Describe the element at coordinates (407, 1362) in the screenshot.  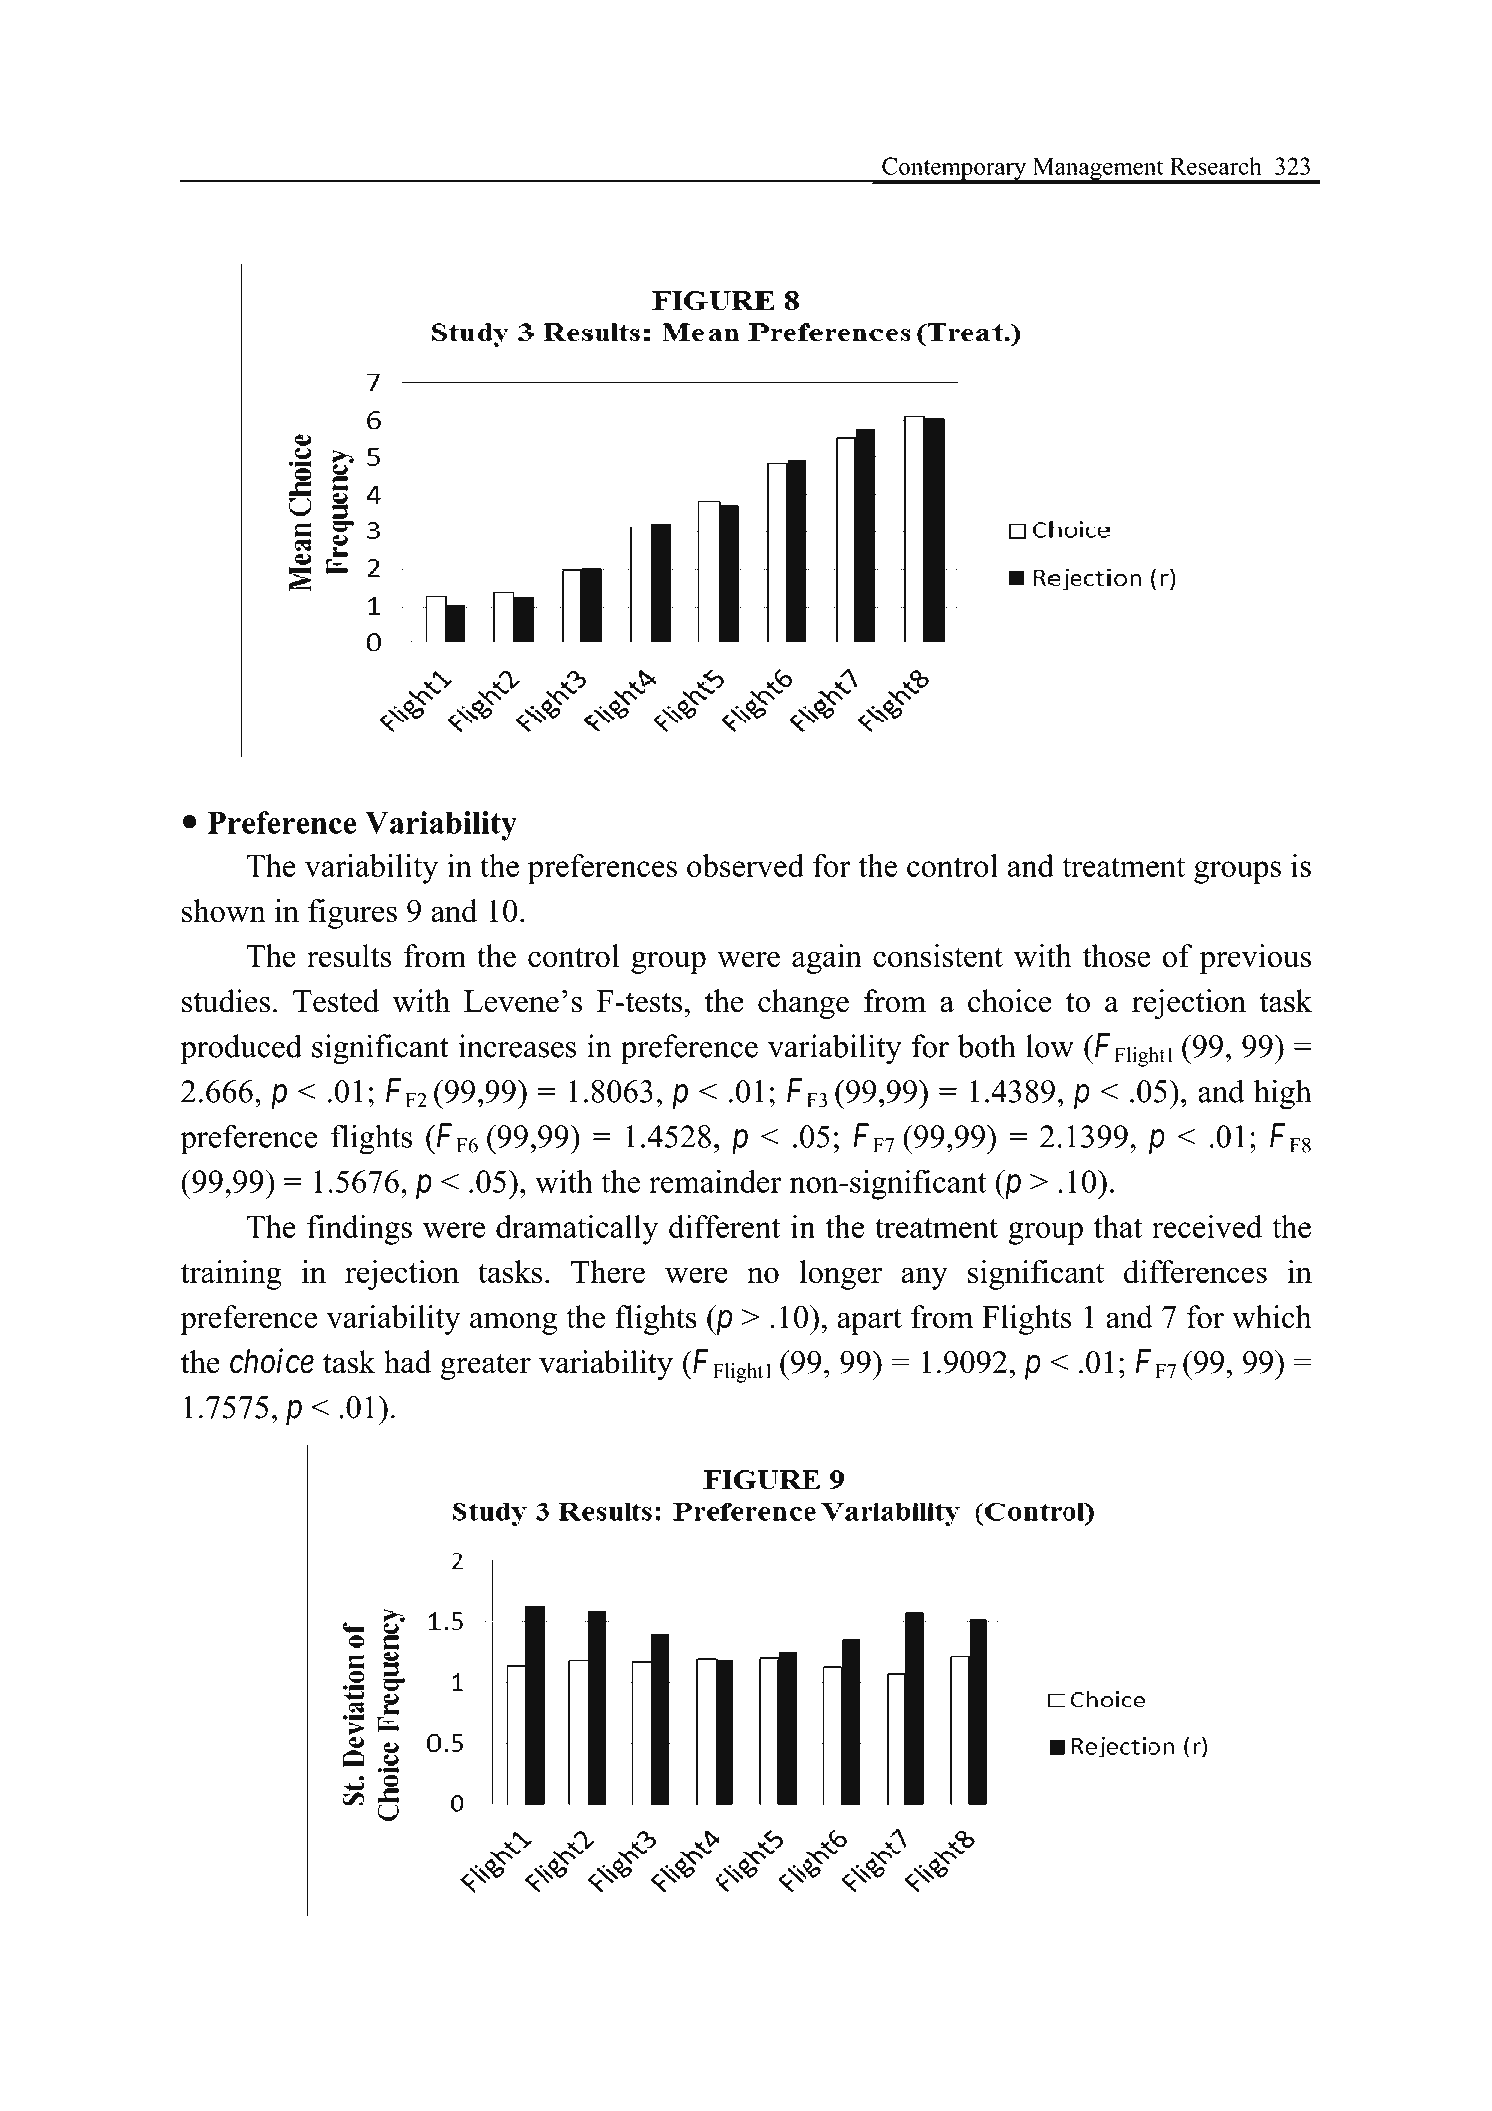
I see `had` at that location.
